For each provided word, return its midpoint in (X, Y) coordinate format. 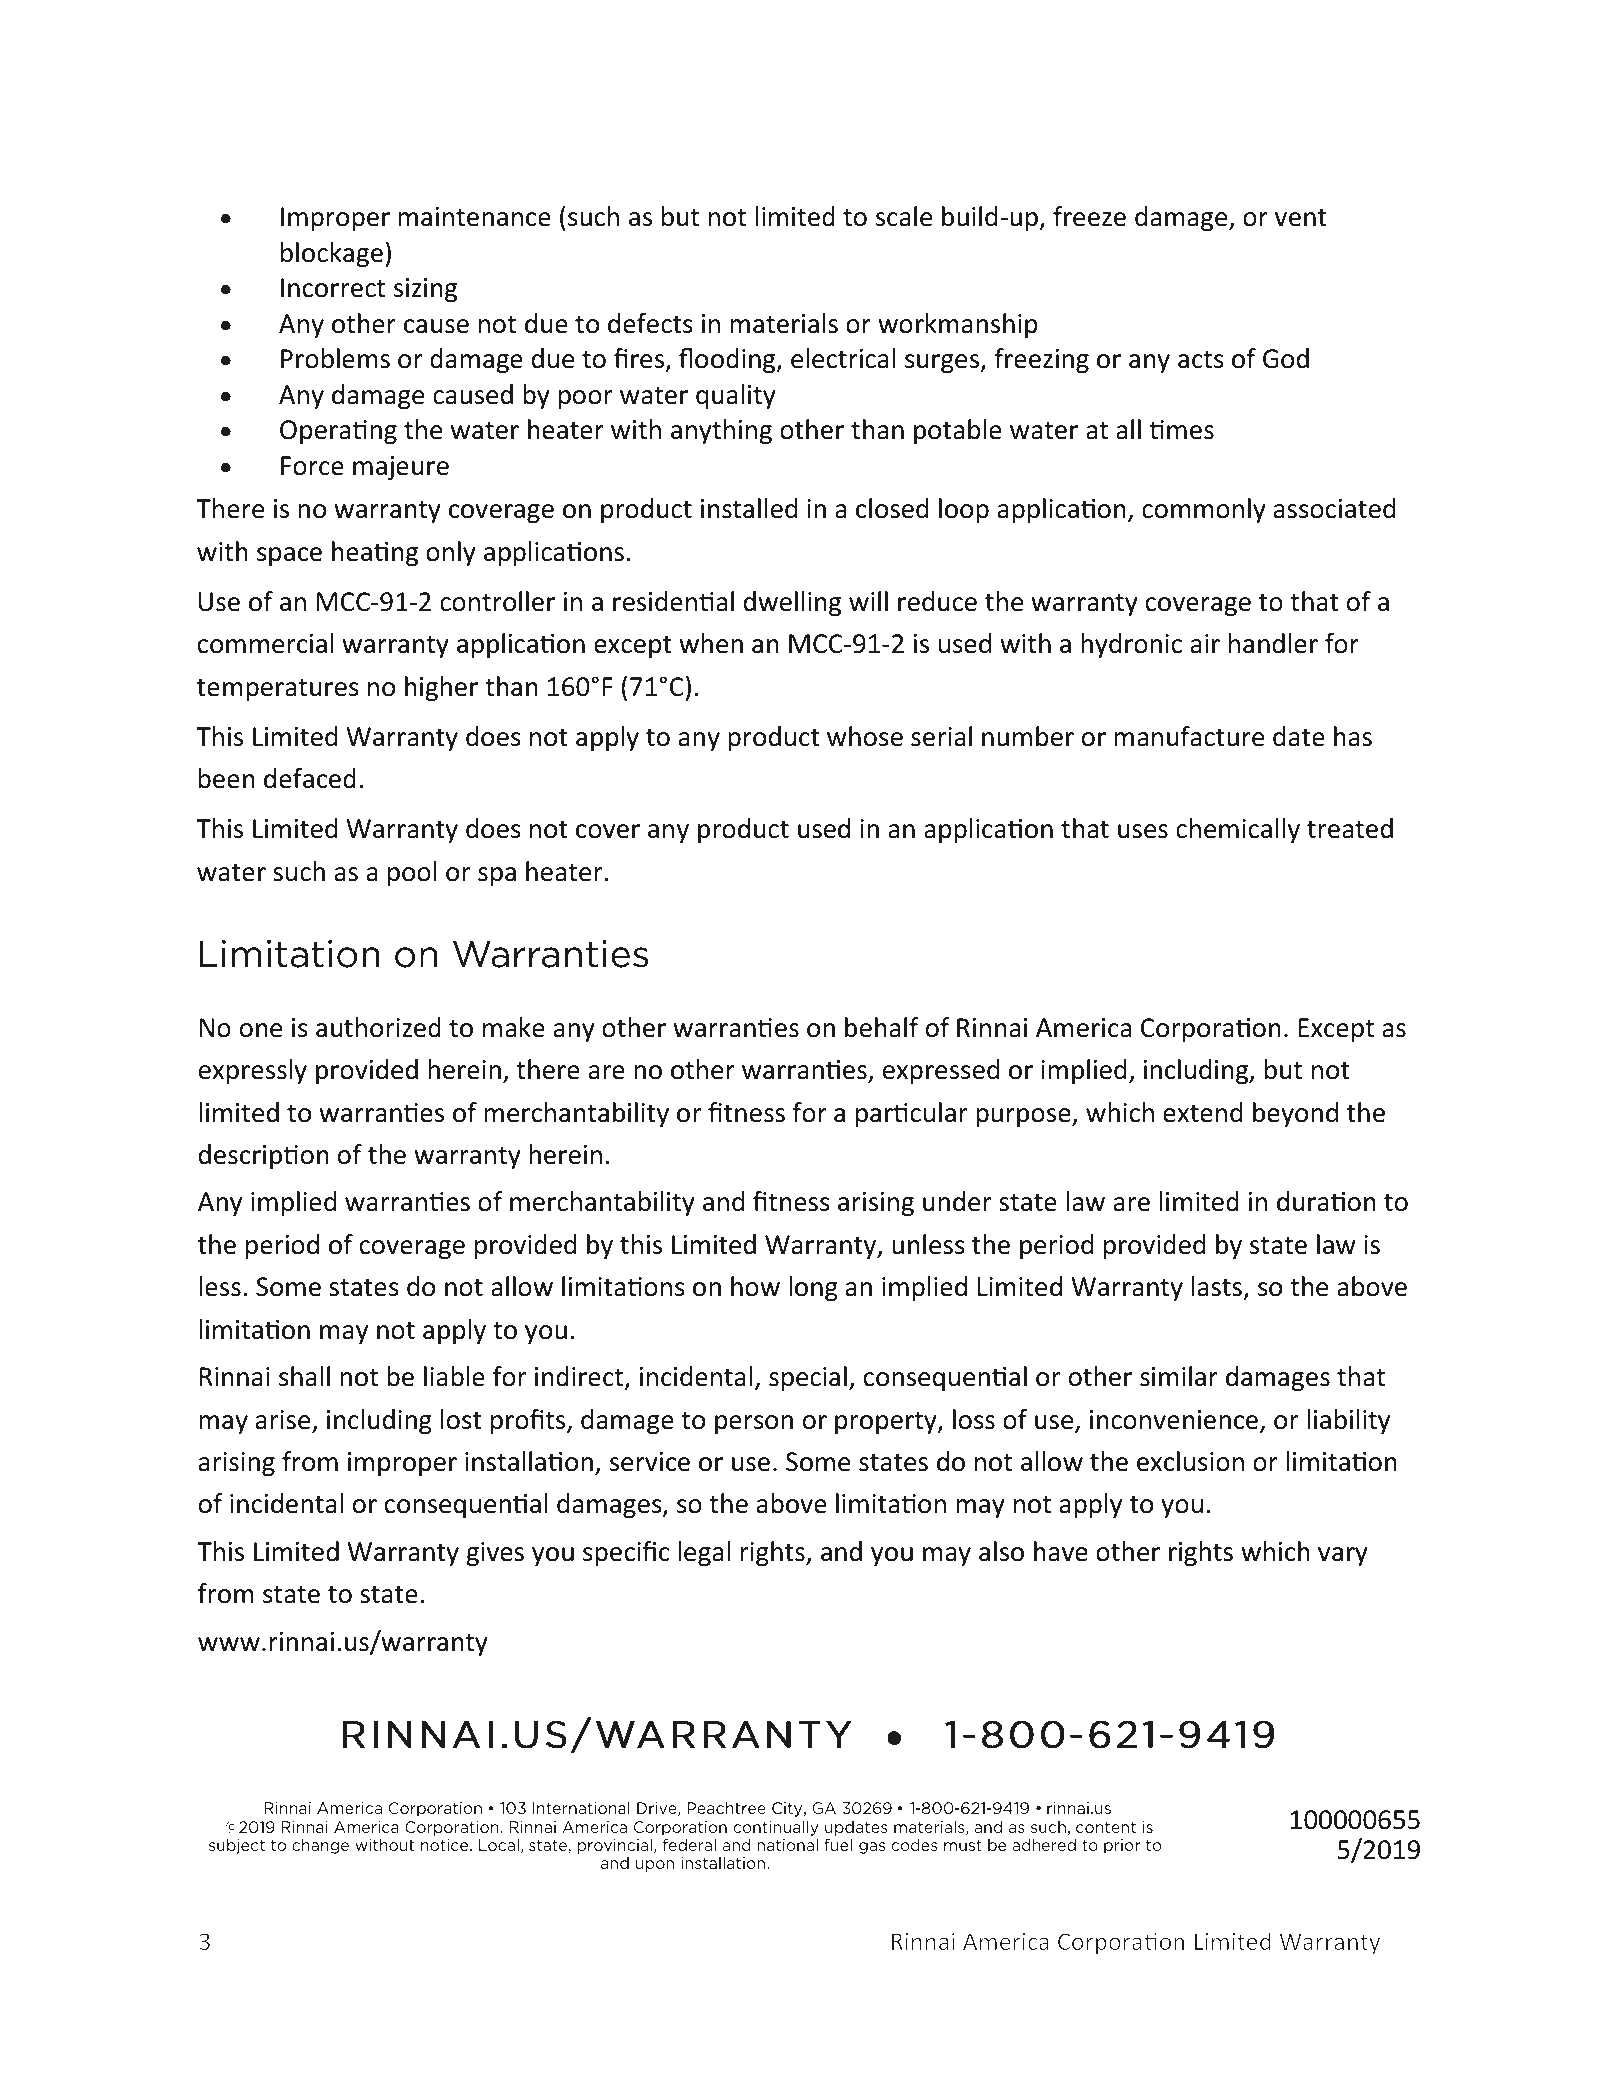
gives (495, 1554)
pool (412, 873)
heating (375, 554)
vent (1301, 218)
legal (704, 1554)
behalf (882, 1027)
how (755, 1286)
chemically (1238, 830)
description (264, 1156)
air (1205, 644)
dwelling (792, 604)
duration (1326, 1201)
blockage (332, 255)
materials (784, 323)
